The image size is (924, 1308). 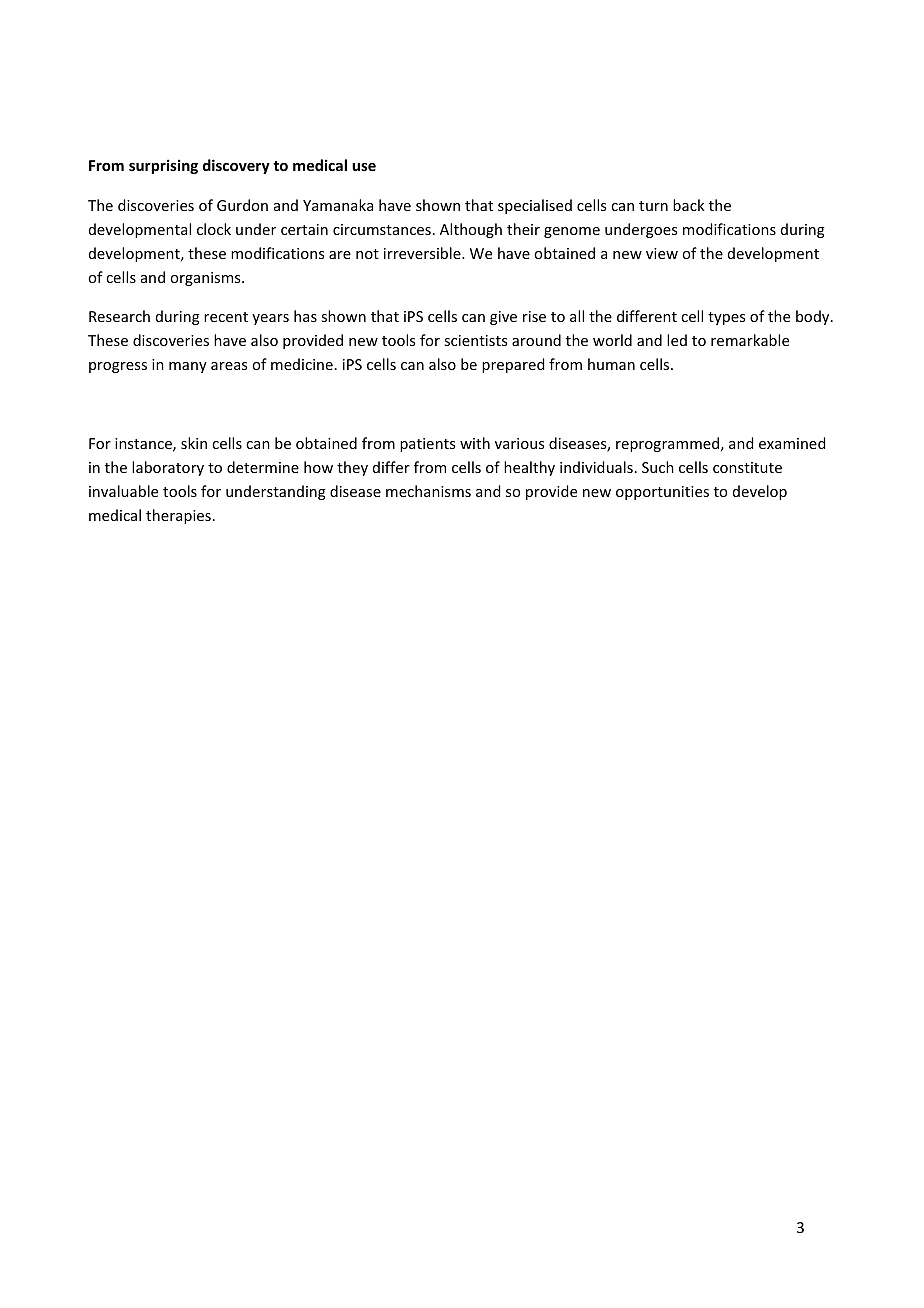 I want to click on many, so click(x=188, y=367).
